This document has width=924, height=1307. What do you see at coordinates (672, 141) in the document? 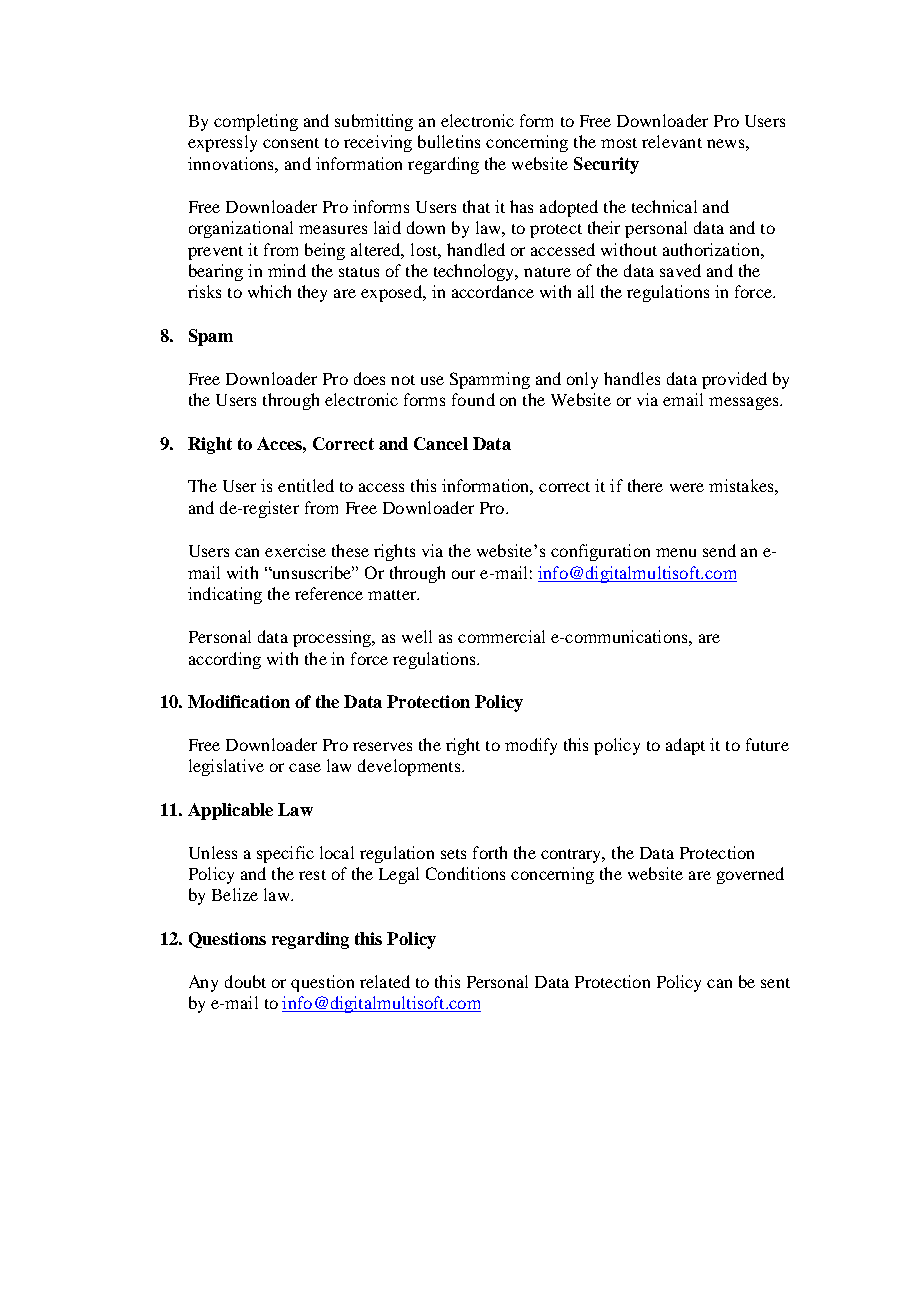
I see `relevant` at bounding box center [672, 141].
